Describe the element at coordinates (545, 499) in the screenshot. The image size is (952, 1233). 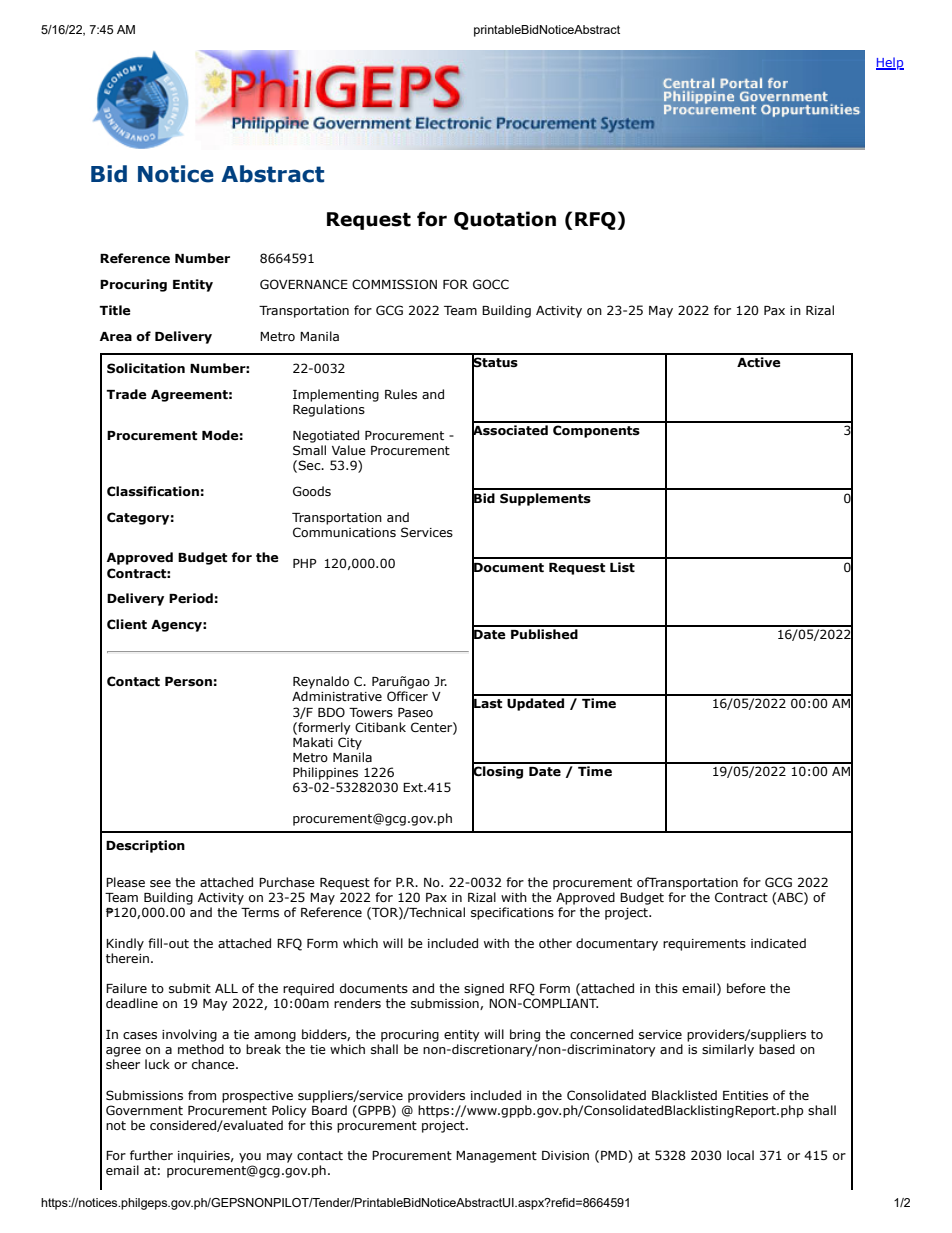
I see `Supplements` at that location.
